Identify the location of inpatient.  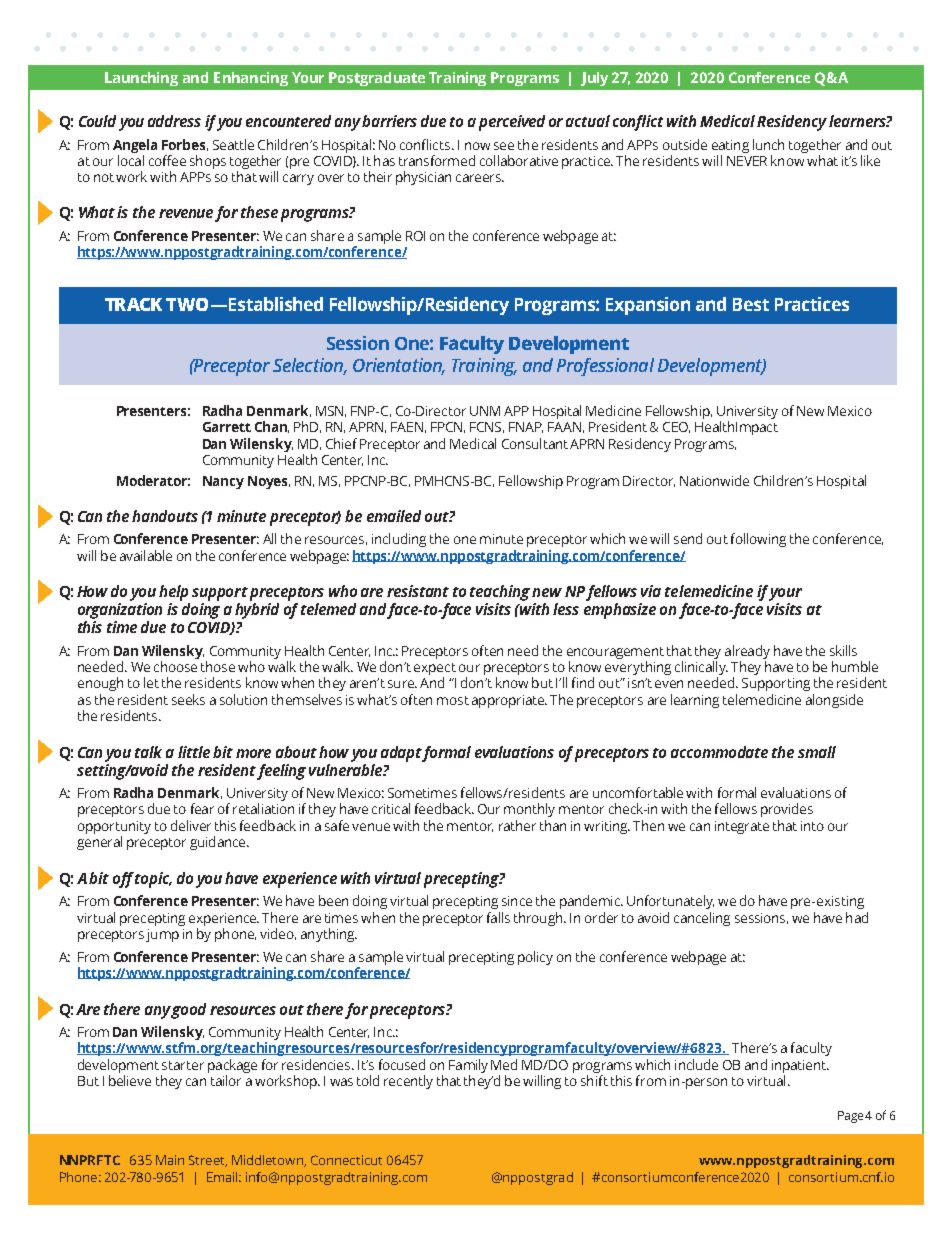
(800, 1068).
